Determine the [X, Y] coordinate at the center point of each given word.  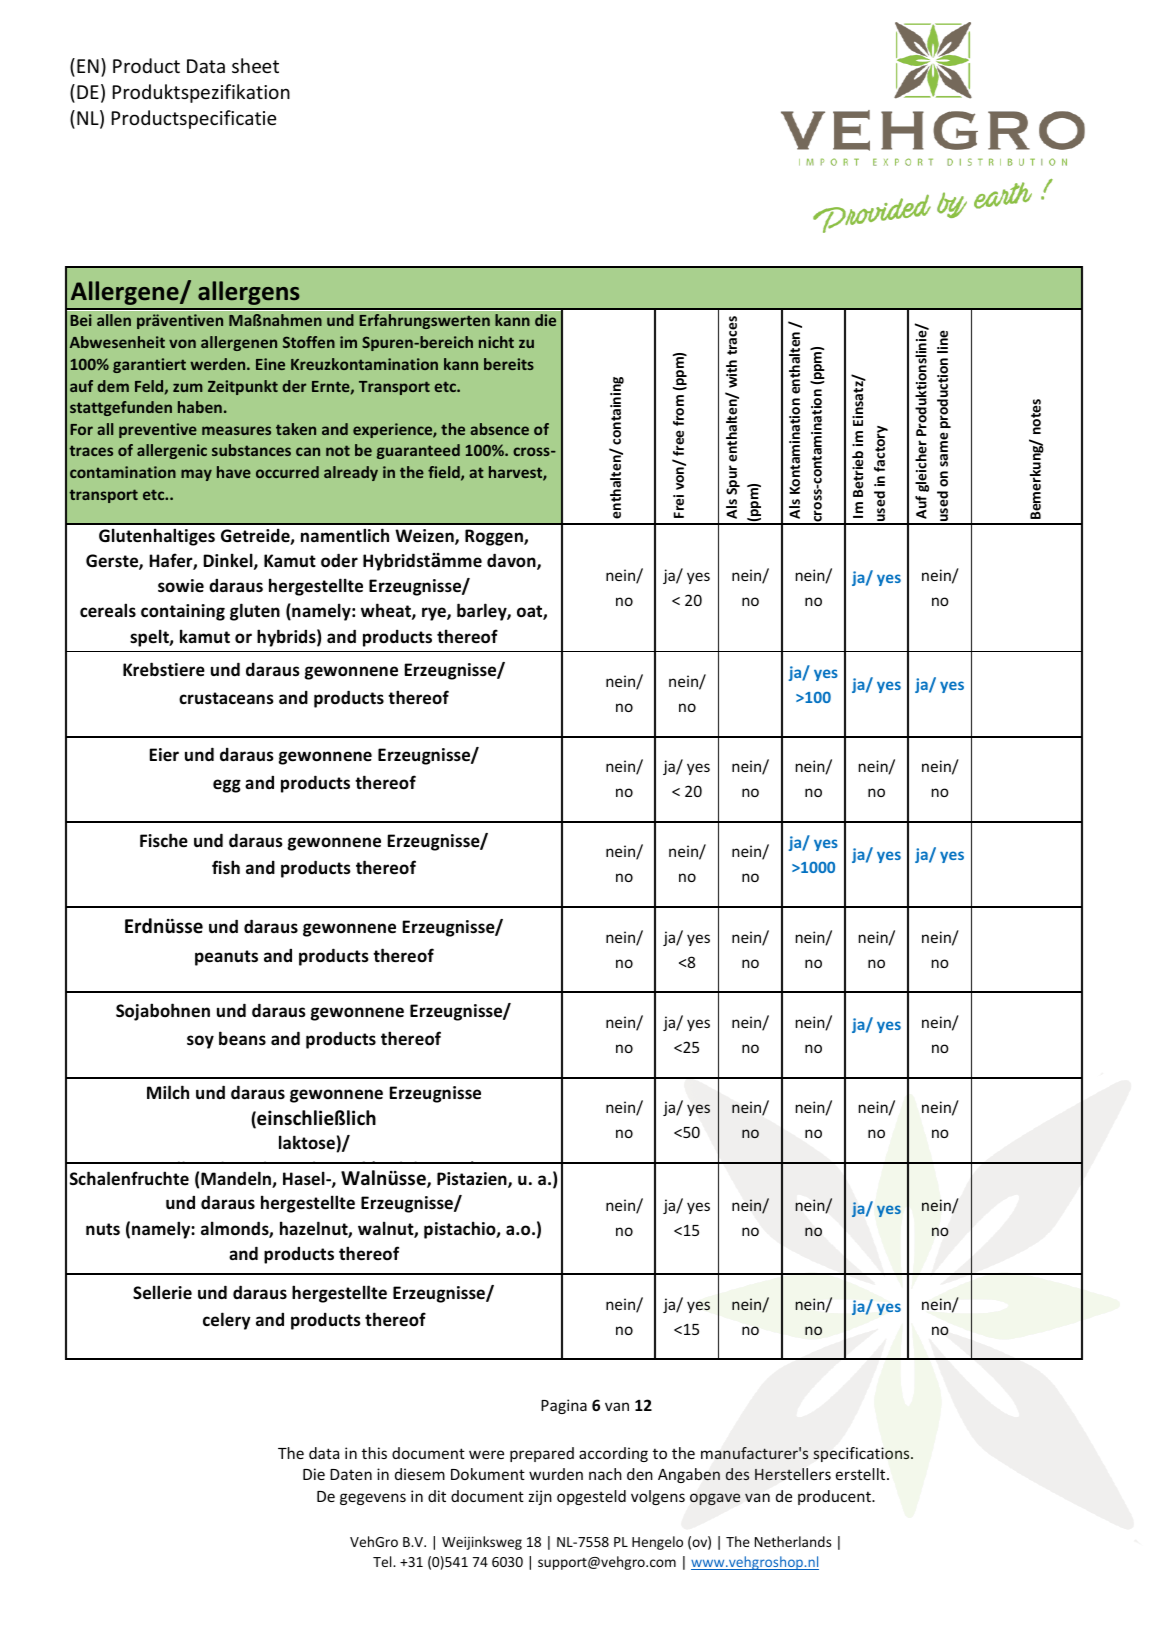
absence [499, 429]
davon [512, 561]
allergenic [172, 451]
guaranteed [418, 451]
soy [200, 1042]
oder [339, 560]
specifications [862, 1454]
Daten [351, 1474]
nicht [496, 342]
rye [435, 614]
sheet [255, 65]
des [737, 1474]
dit [437, 1496]
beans [242, 1038]
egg [227, 786]
